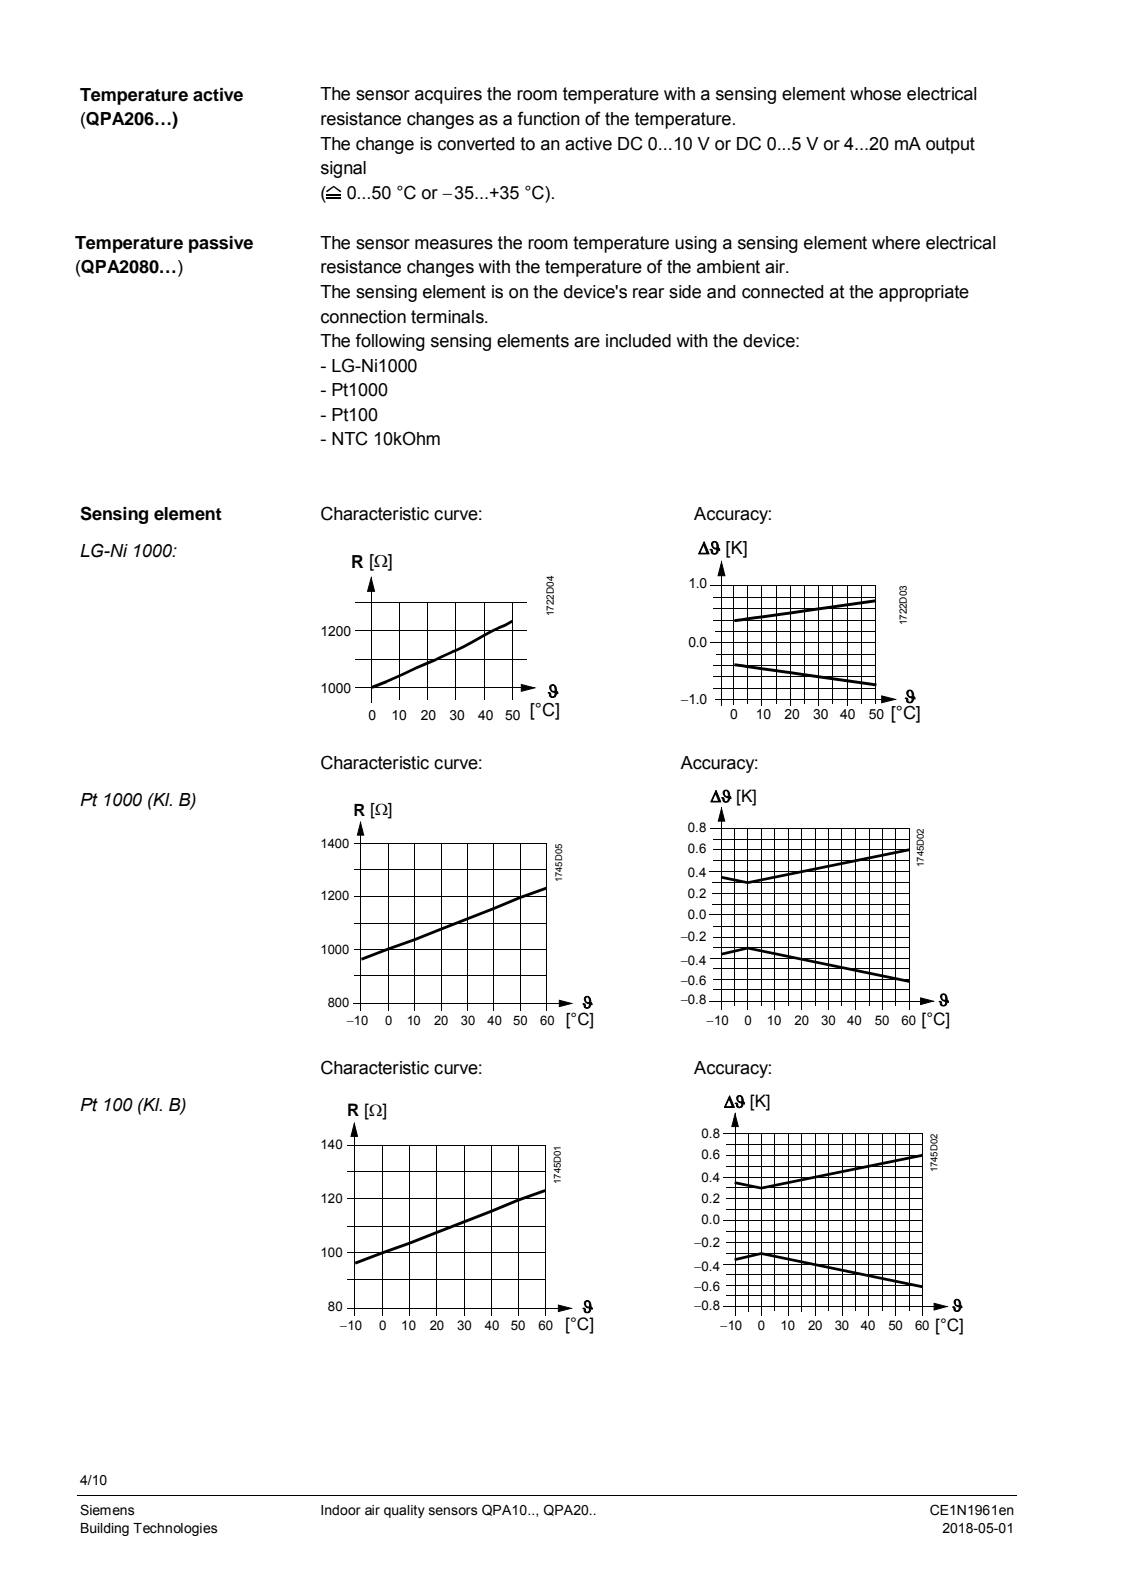  What do you see at coordinates (782, 292) in the screenshot?
I see `connected` at bounding box center [782, 292].
